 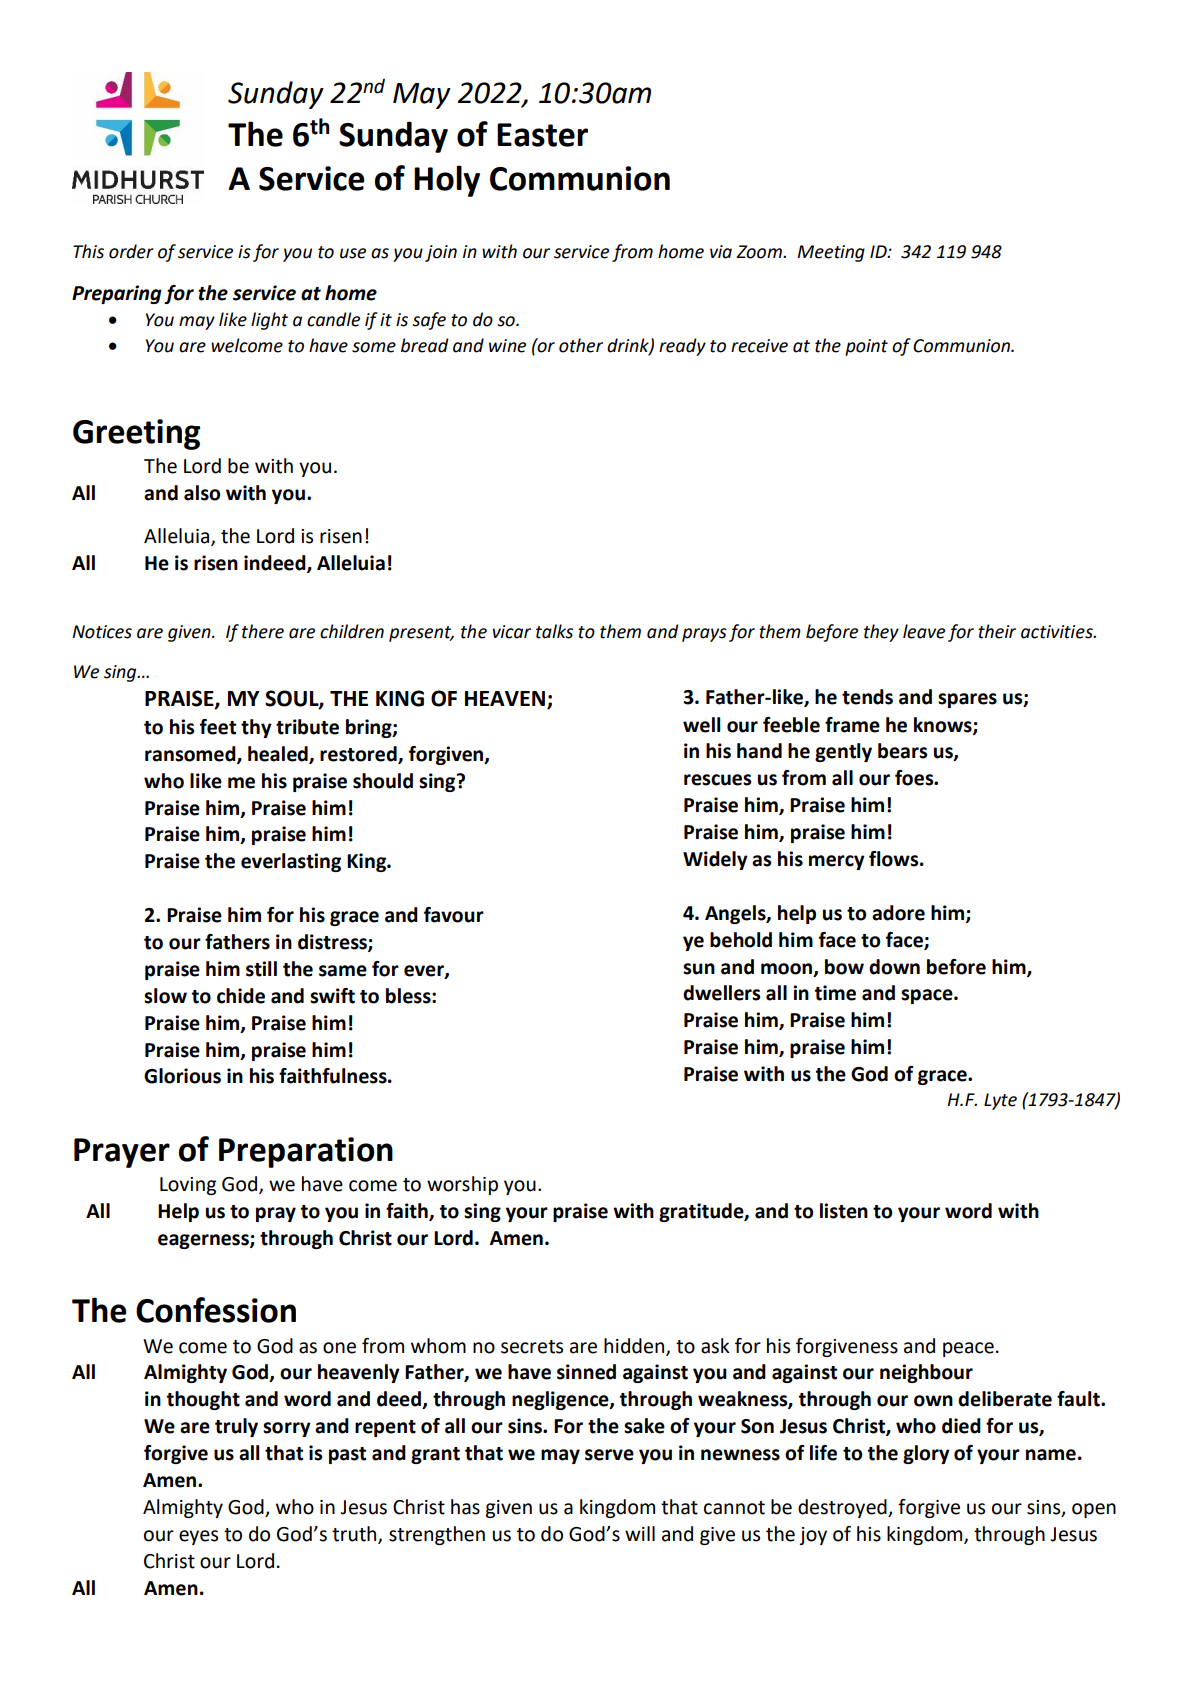 What do you see at coordinates (542, 135) in the screenshot?
I see `Easter` at bounding box center [542, 135].
